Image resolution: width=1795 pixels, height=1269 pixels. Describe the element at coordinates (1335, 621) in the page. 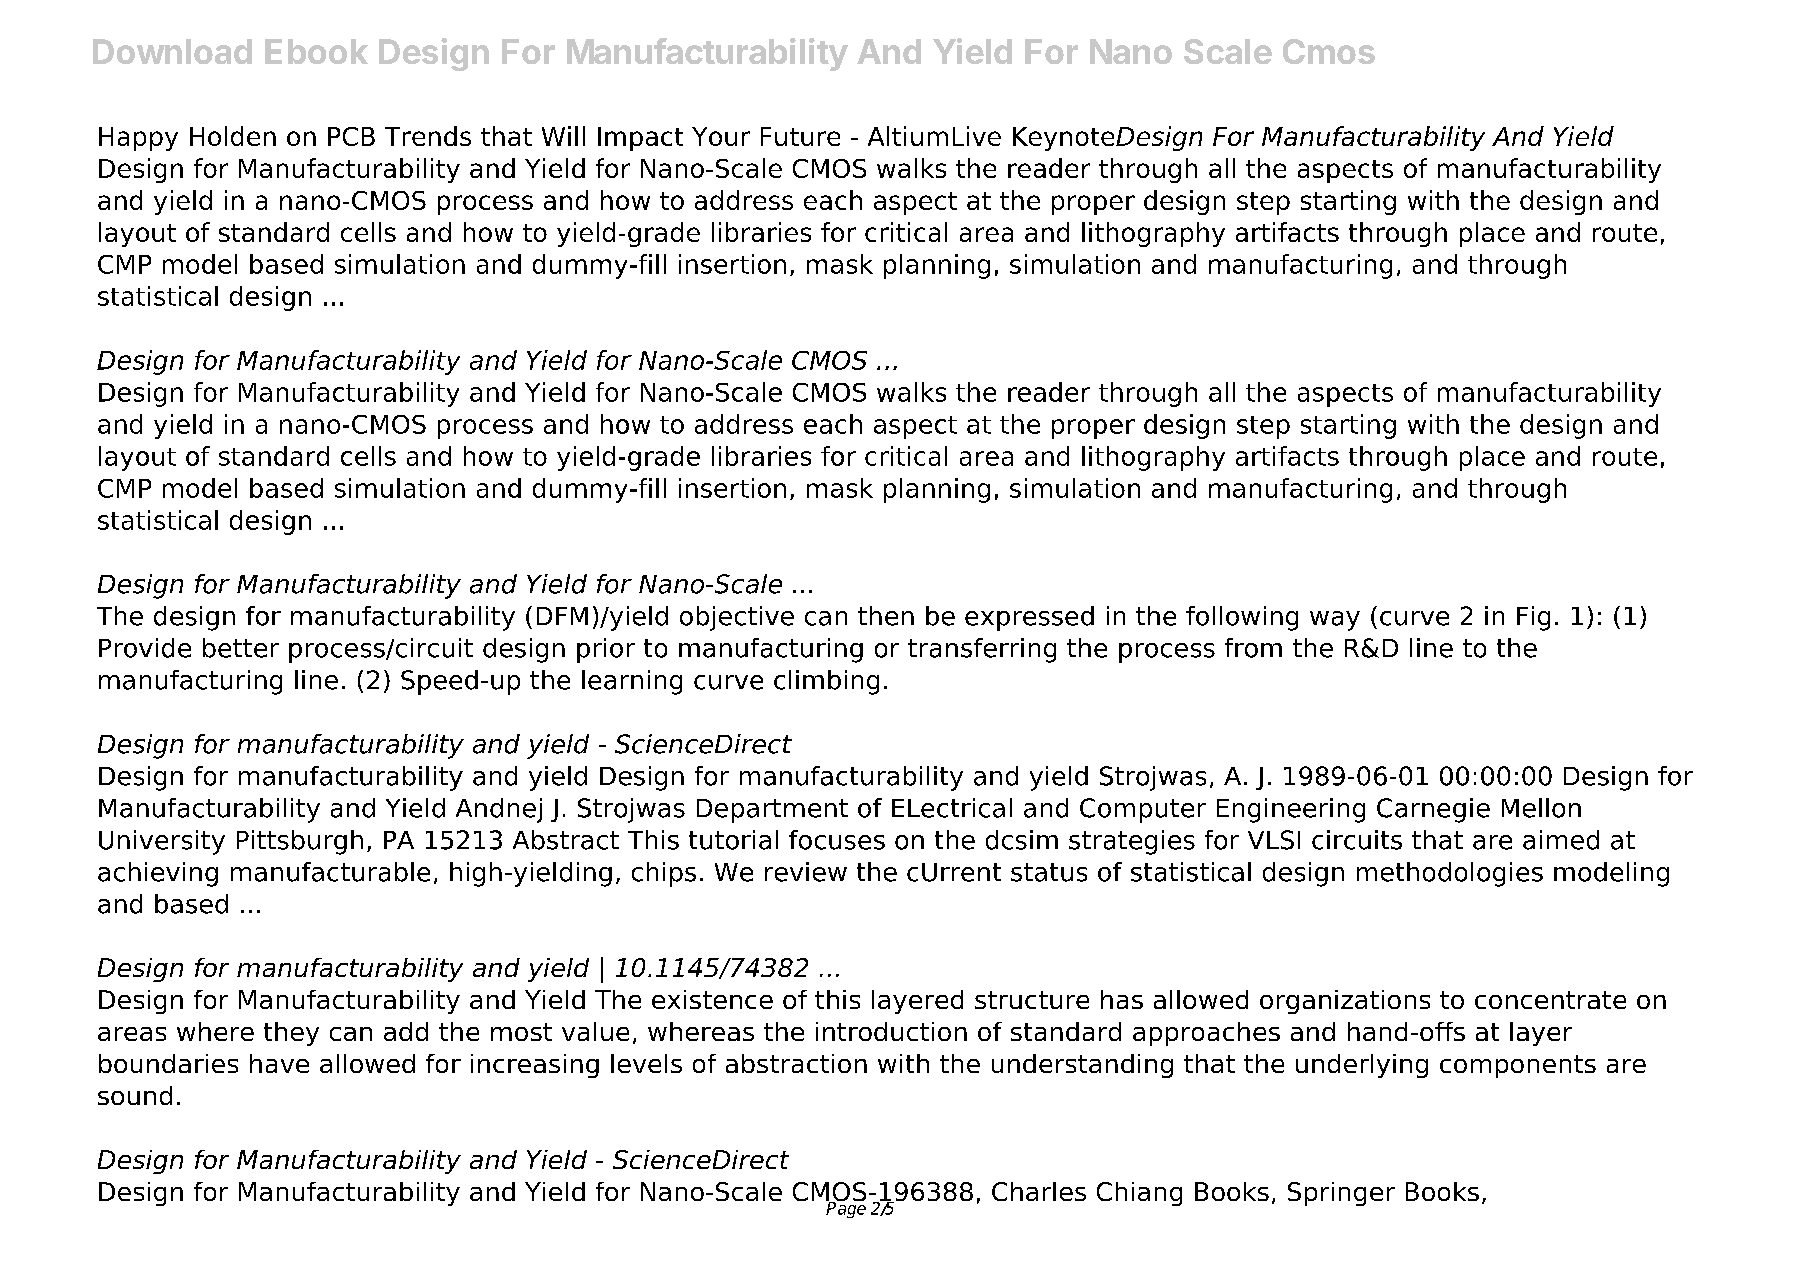

I see `way` at that location.
